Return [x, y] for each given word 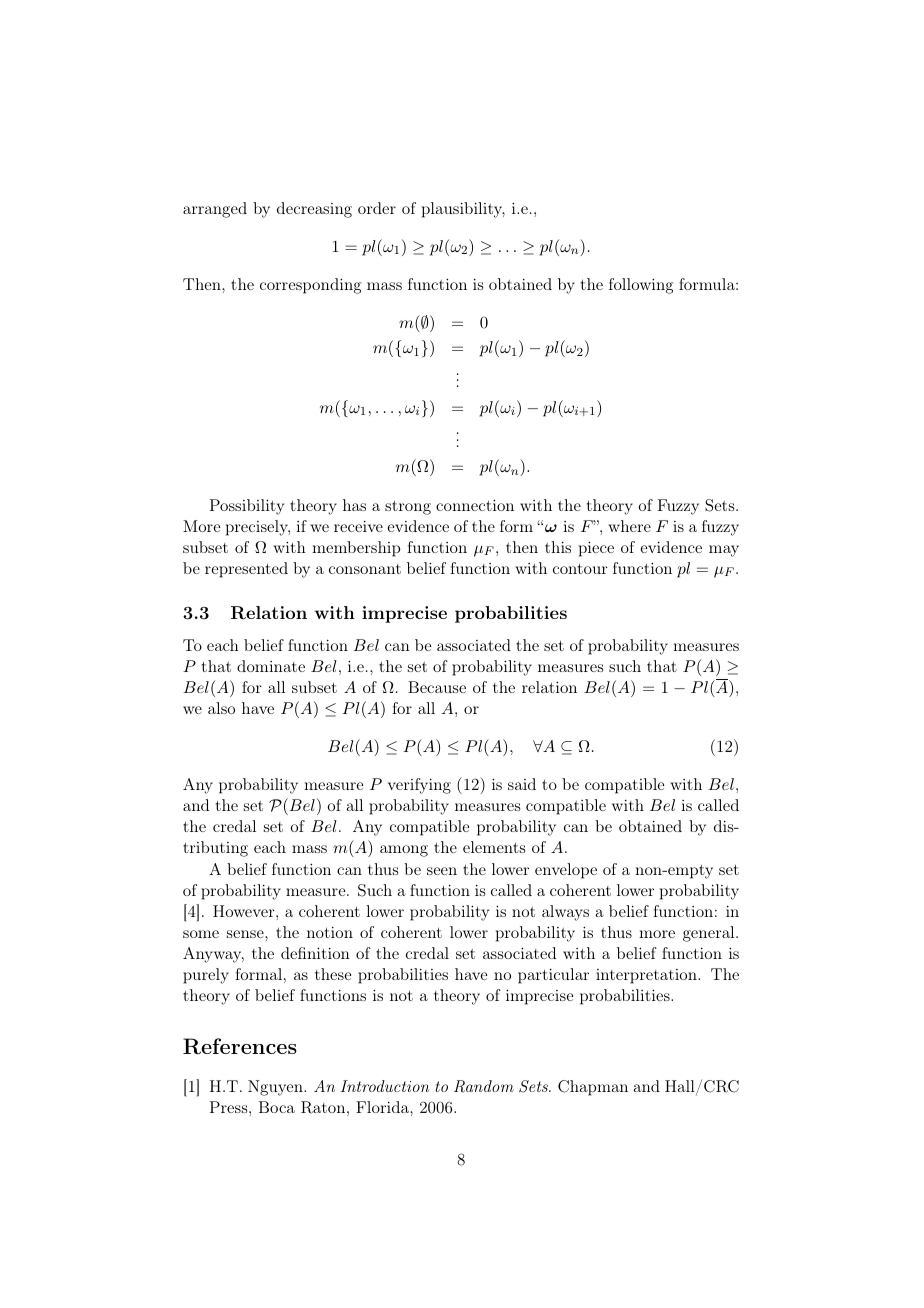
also [221, 708]
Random [484, 1086]
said [522, 784]
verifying [419, 786]
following [641, 286]
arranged [215, 210]
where [629, 526]
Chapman [593, 1088]
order [377, 208]
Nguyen [276, 1088]
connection [475, 505]
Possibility [247, 507]
